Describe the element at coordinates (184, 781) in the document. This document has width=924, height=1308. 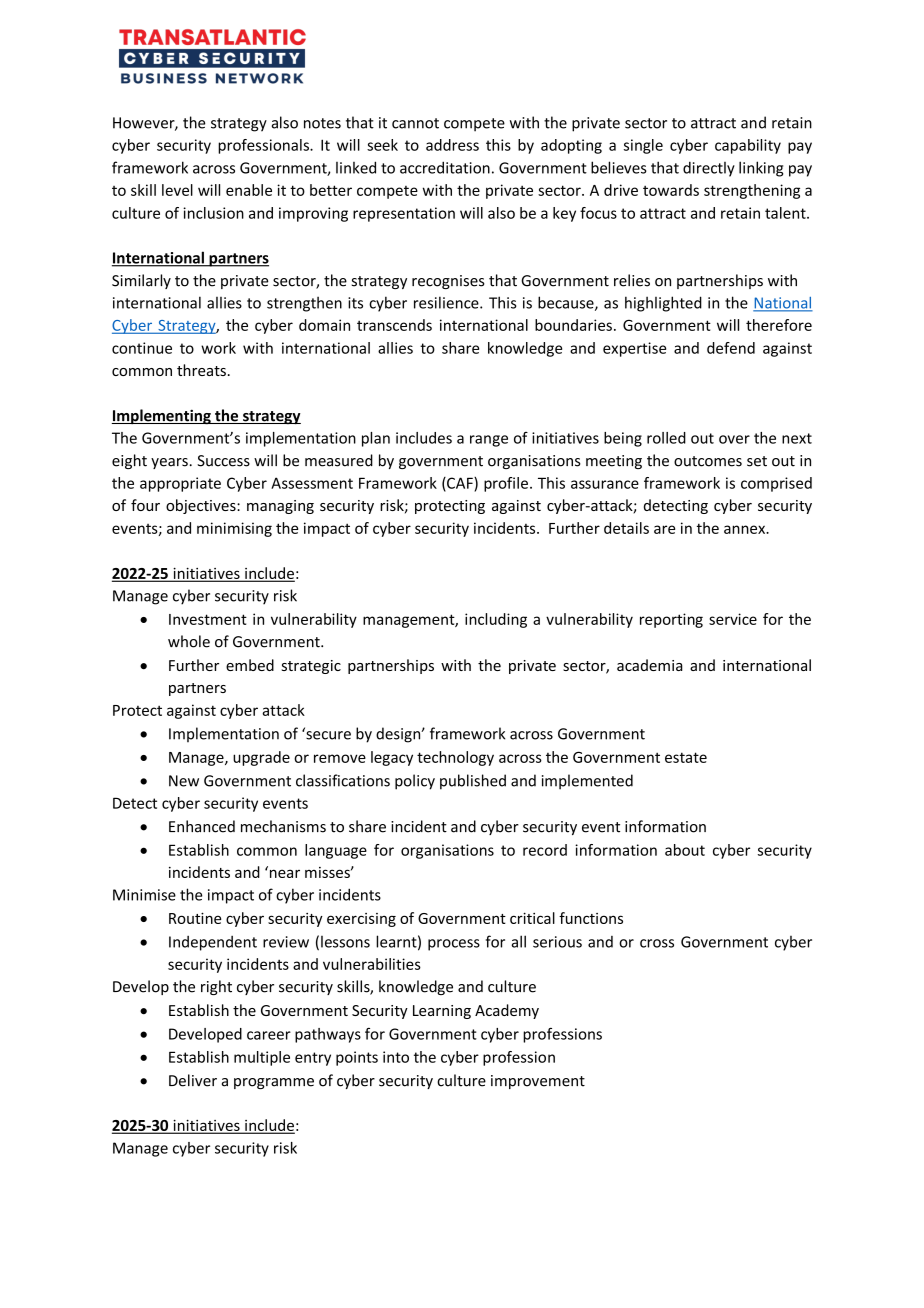
I see `New` at that location.
